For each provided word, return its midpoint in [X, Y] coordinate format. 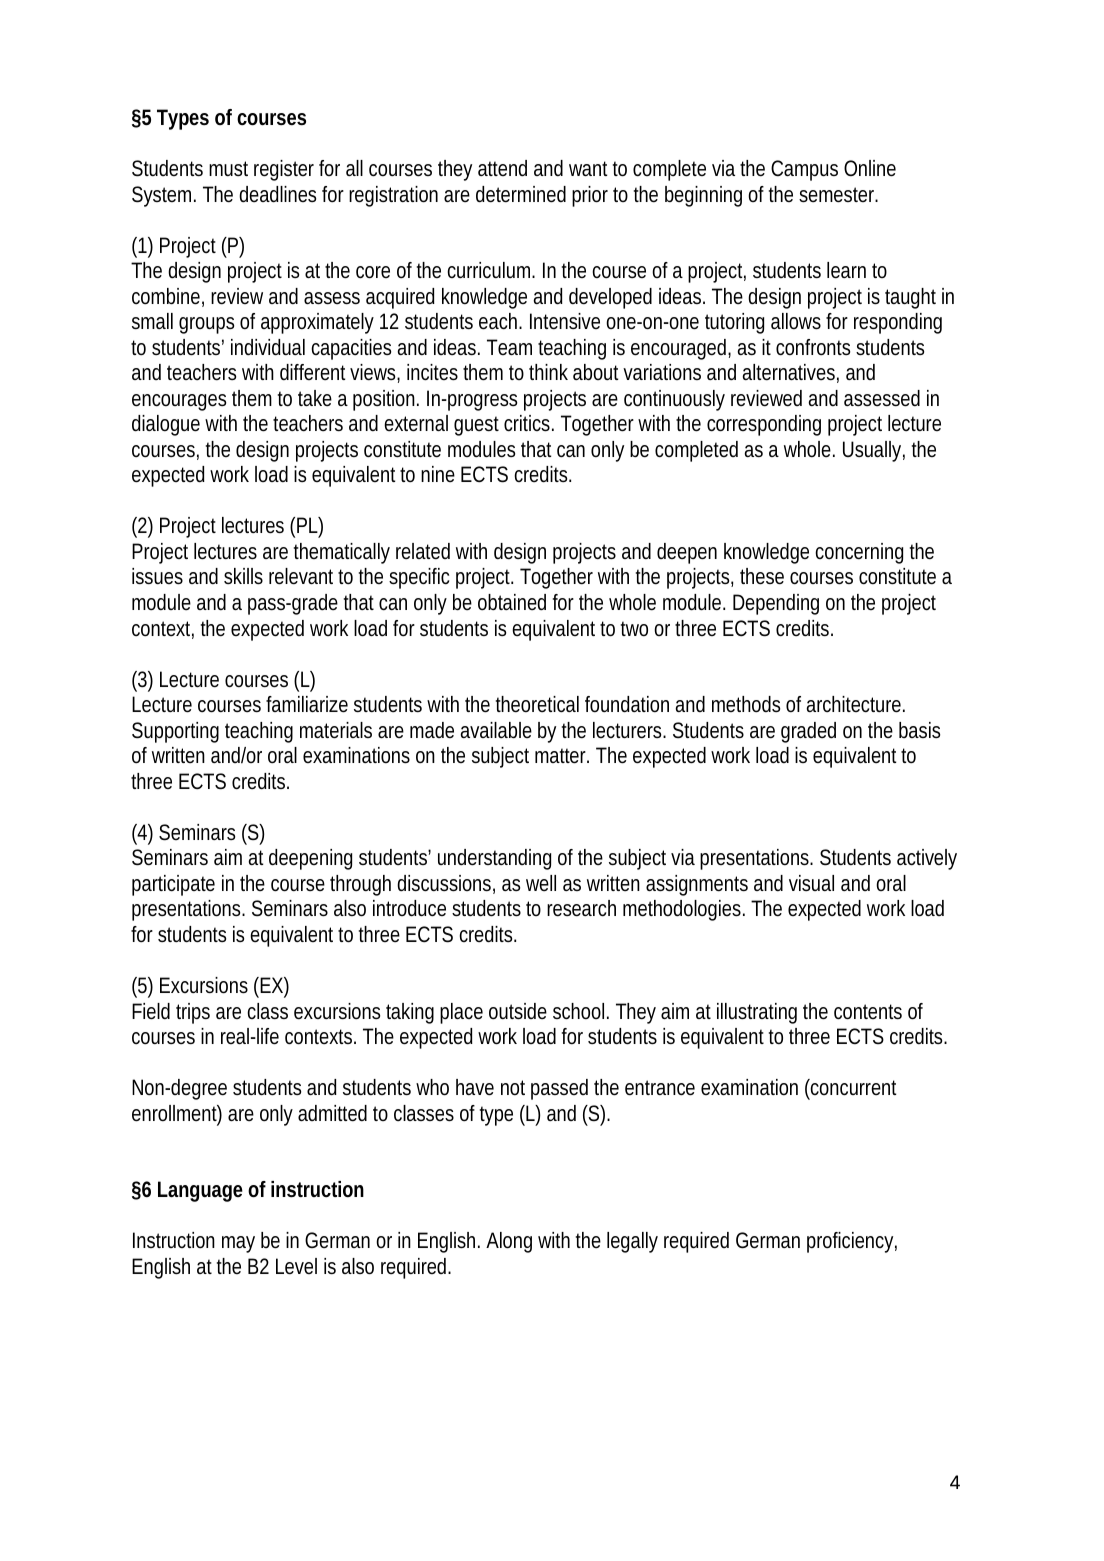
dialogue [166, 425]
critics [529, 423]
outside [518, 1011]
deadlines [277, 194]
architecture [855, 704]
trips [193, 1013]
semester [838, 195]
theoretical [537, 704]
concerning [859, 553]
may [238, 1244]
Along [509, 1242]
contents [868, 1012]
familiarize [307, 704]
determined [521, 194]
